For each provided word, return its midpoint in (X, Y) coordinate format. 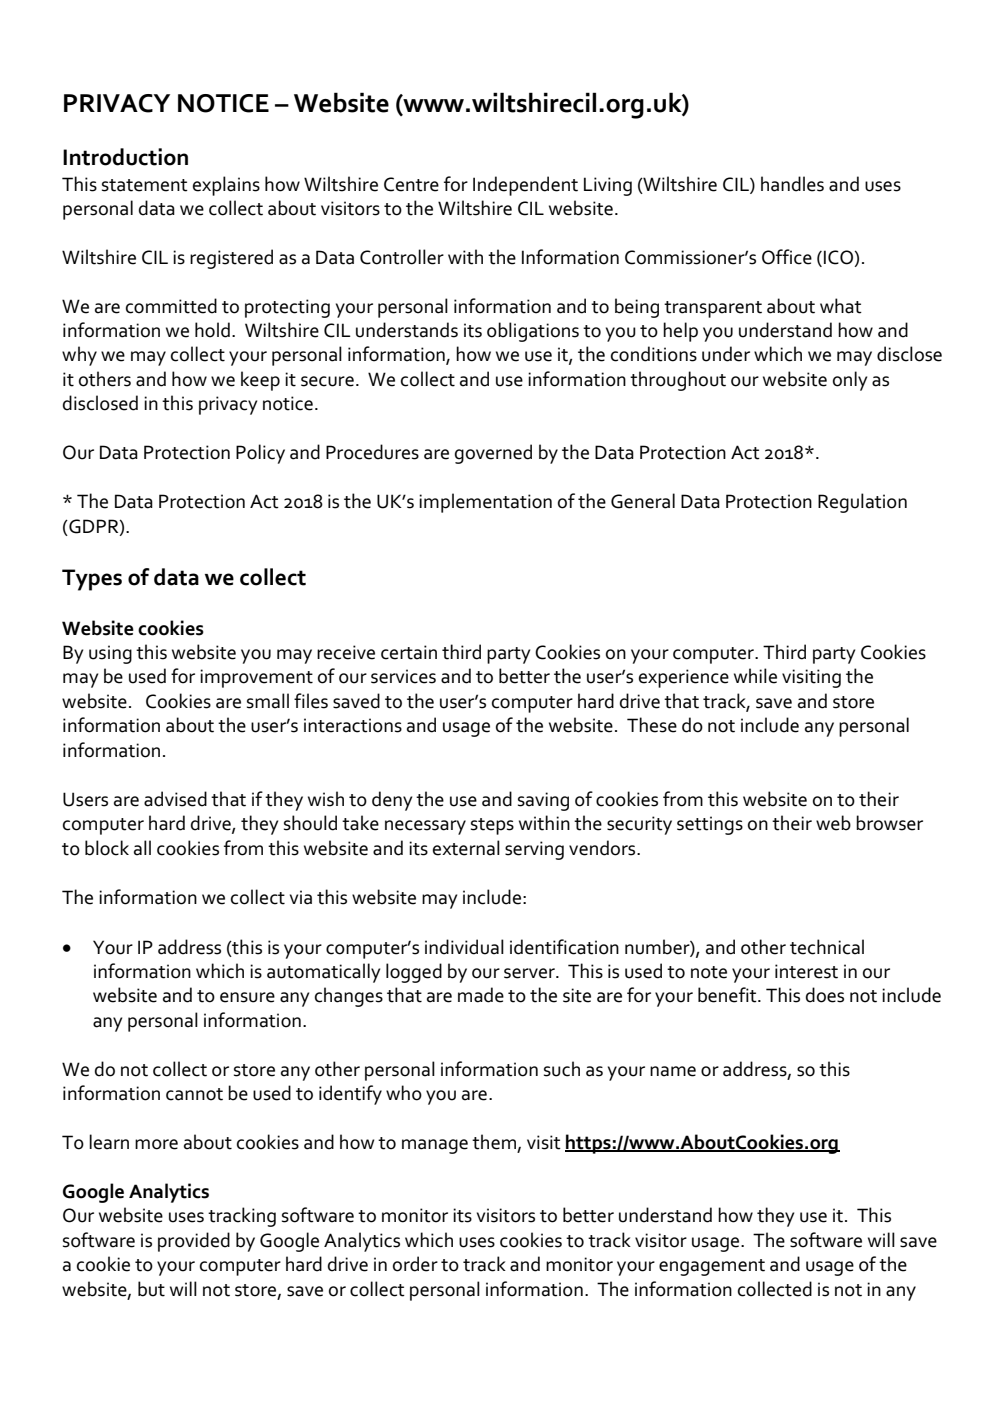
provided (194, 1242)
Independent (525, 186)
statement (145, 185)
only (850, 381)
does (825, 995)
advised (175, 799)
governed (493, 454)
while (755, 676)
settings (710, 825)
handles (792, 184)
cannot (194, 1094)
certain (409, 652)
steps (492, 826)
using (110, 654)
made (481, 995)
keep (260, 381)
